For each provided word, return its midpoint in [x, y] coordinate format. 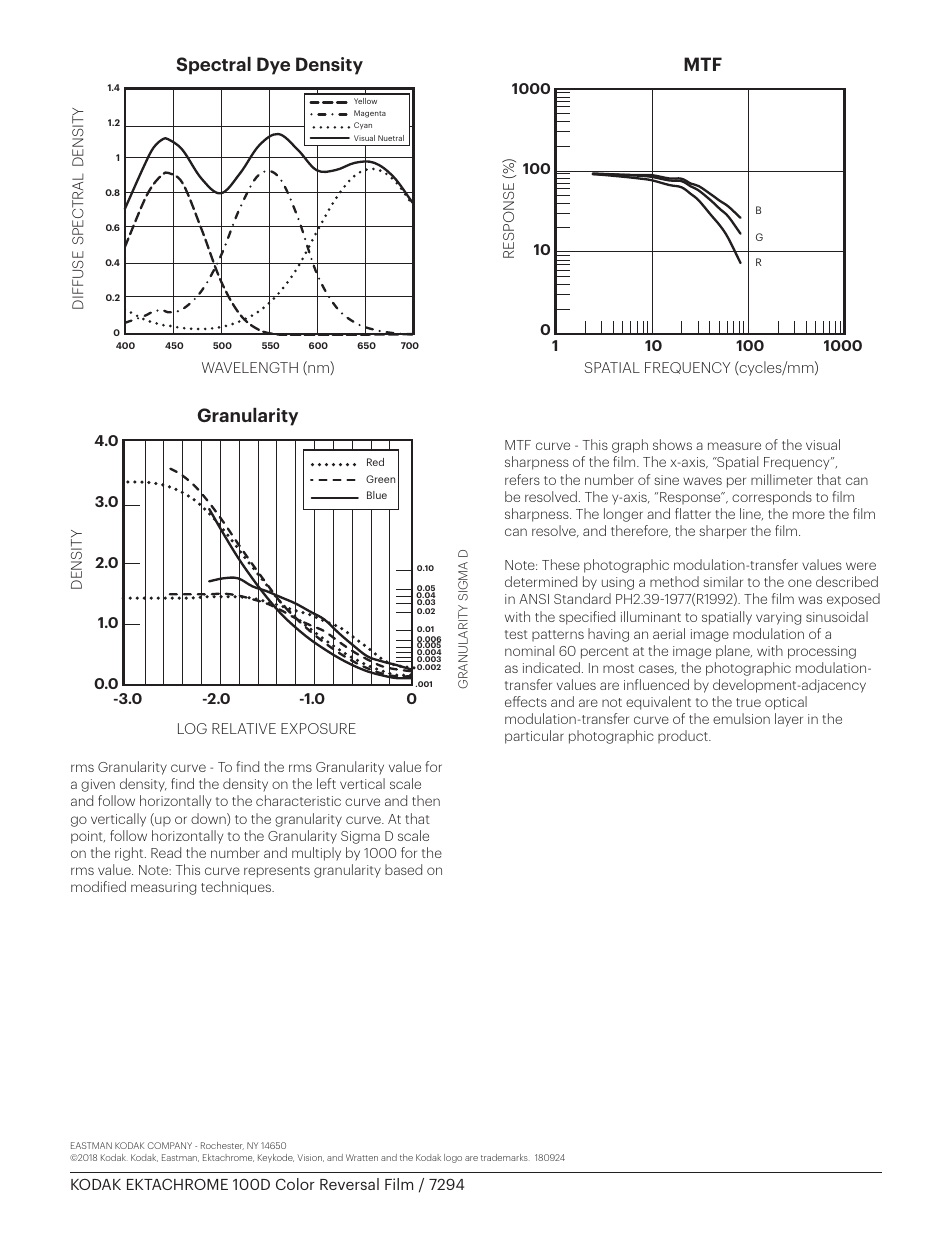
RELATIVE [244, 728]
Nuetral [391, 138]
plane [734, 652]
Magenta [370, 114]
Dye [273, 66]
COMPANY [170, 1145]
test [516, 634]
